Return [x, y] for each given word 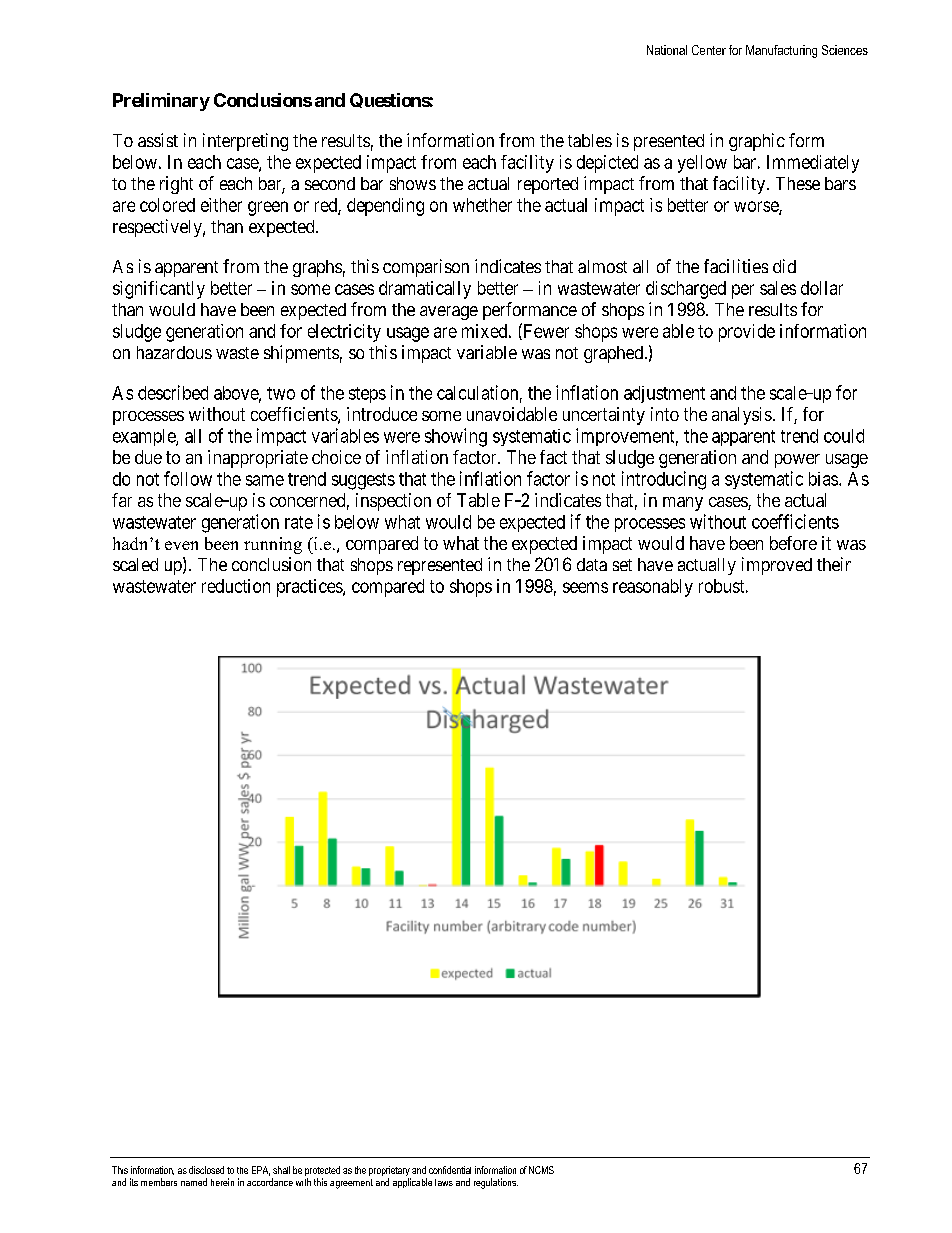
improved [777, 566]
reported [548, 185]
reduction [236, 586]
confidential [450, 1170]
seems [585, 587]
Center [709, 50]
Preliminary [161, 102]
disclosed [206, 1170]
